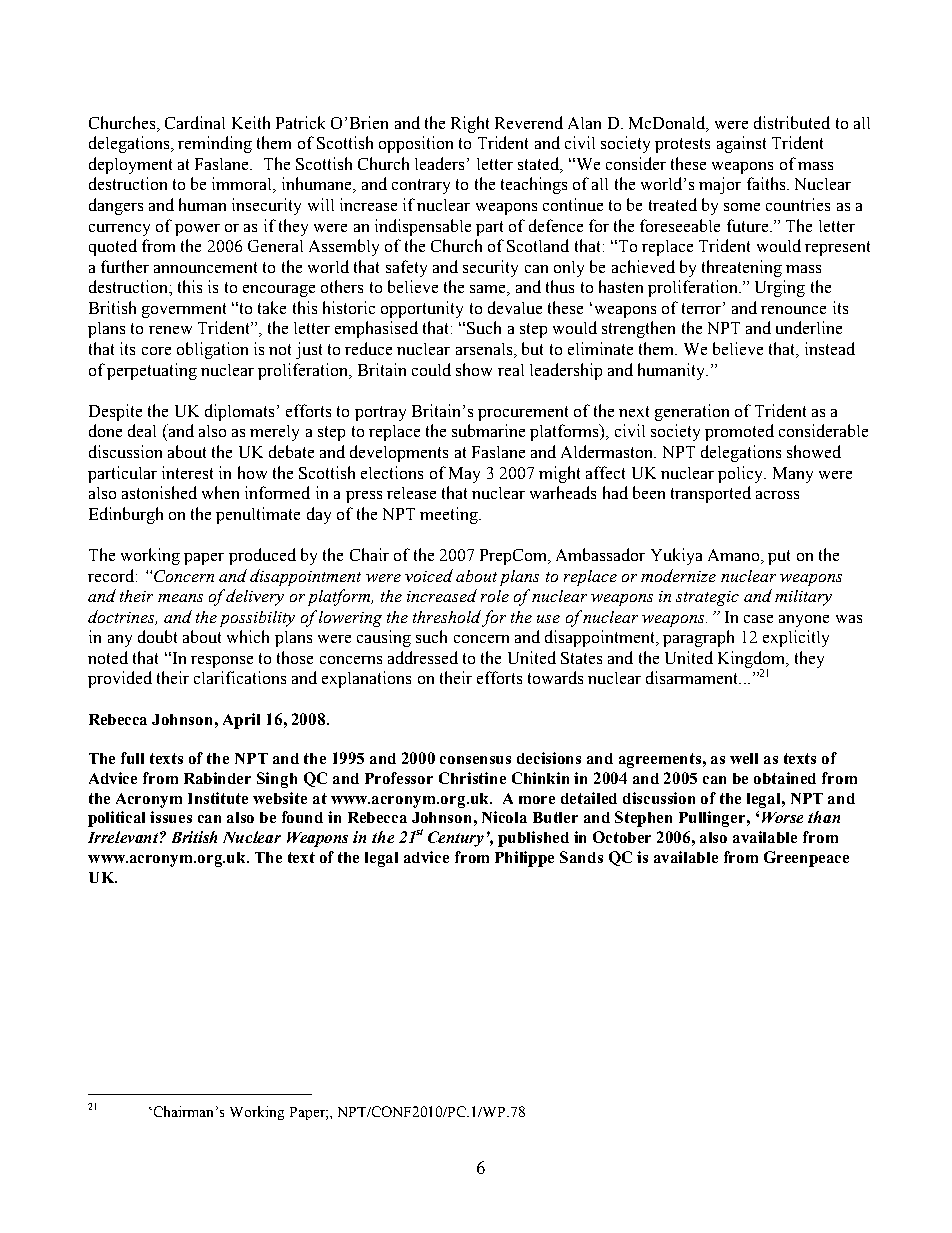 The image size is (952, 1233). What do you see at coordinates (220, 492) in the screenshot?
I see `when` at bounding box center [220, 492].
